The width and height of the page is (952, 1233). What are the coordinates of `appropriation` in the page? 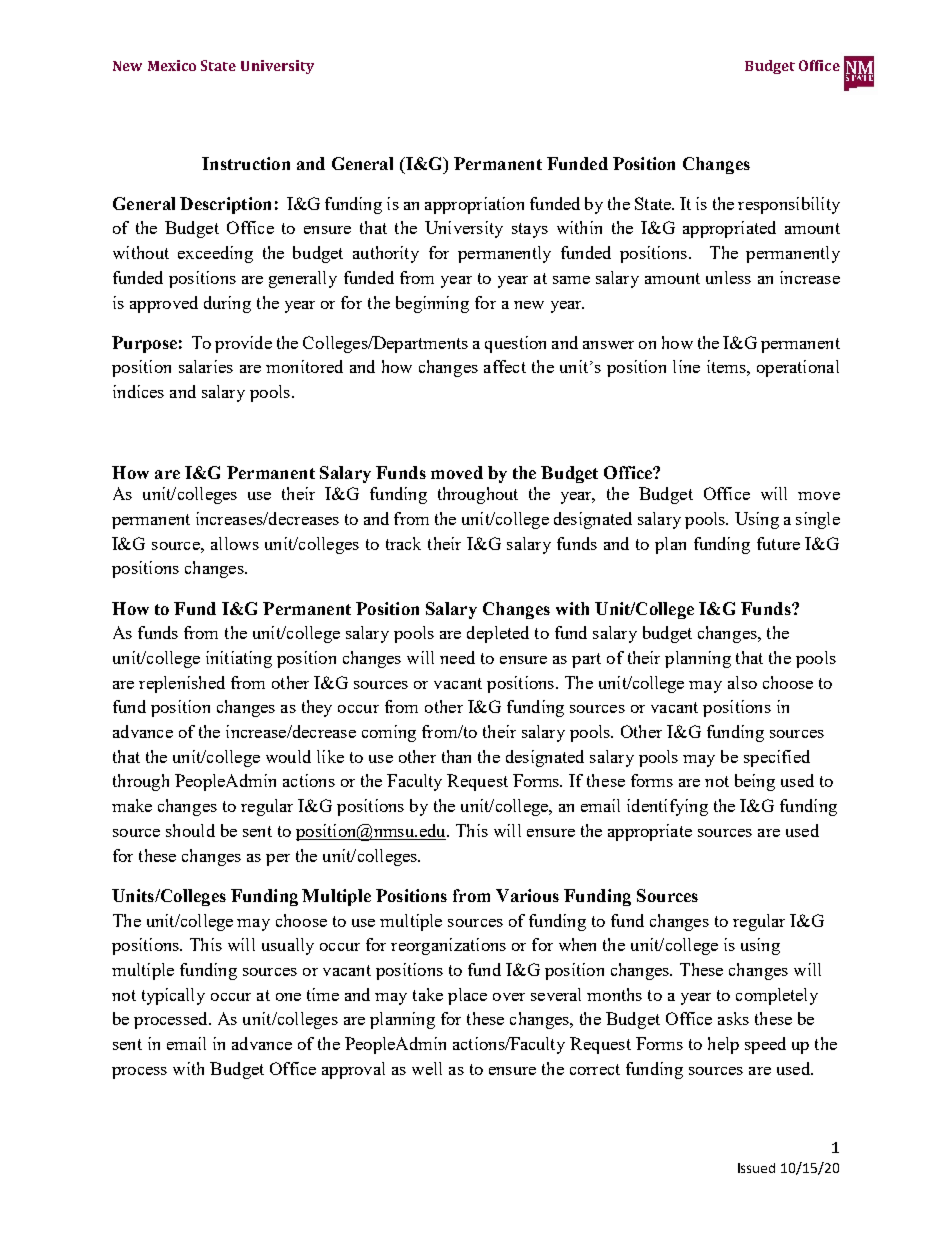 It's located at (474, 205).
